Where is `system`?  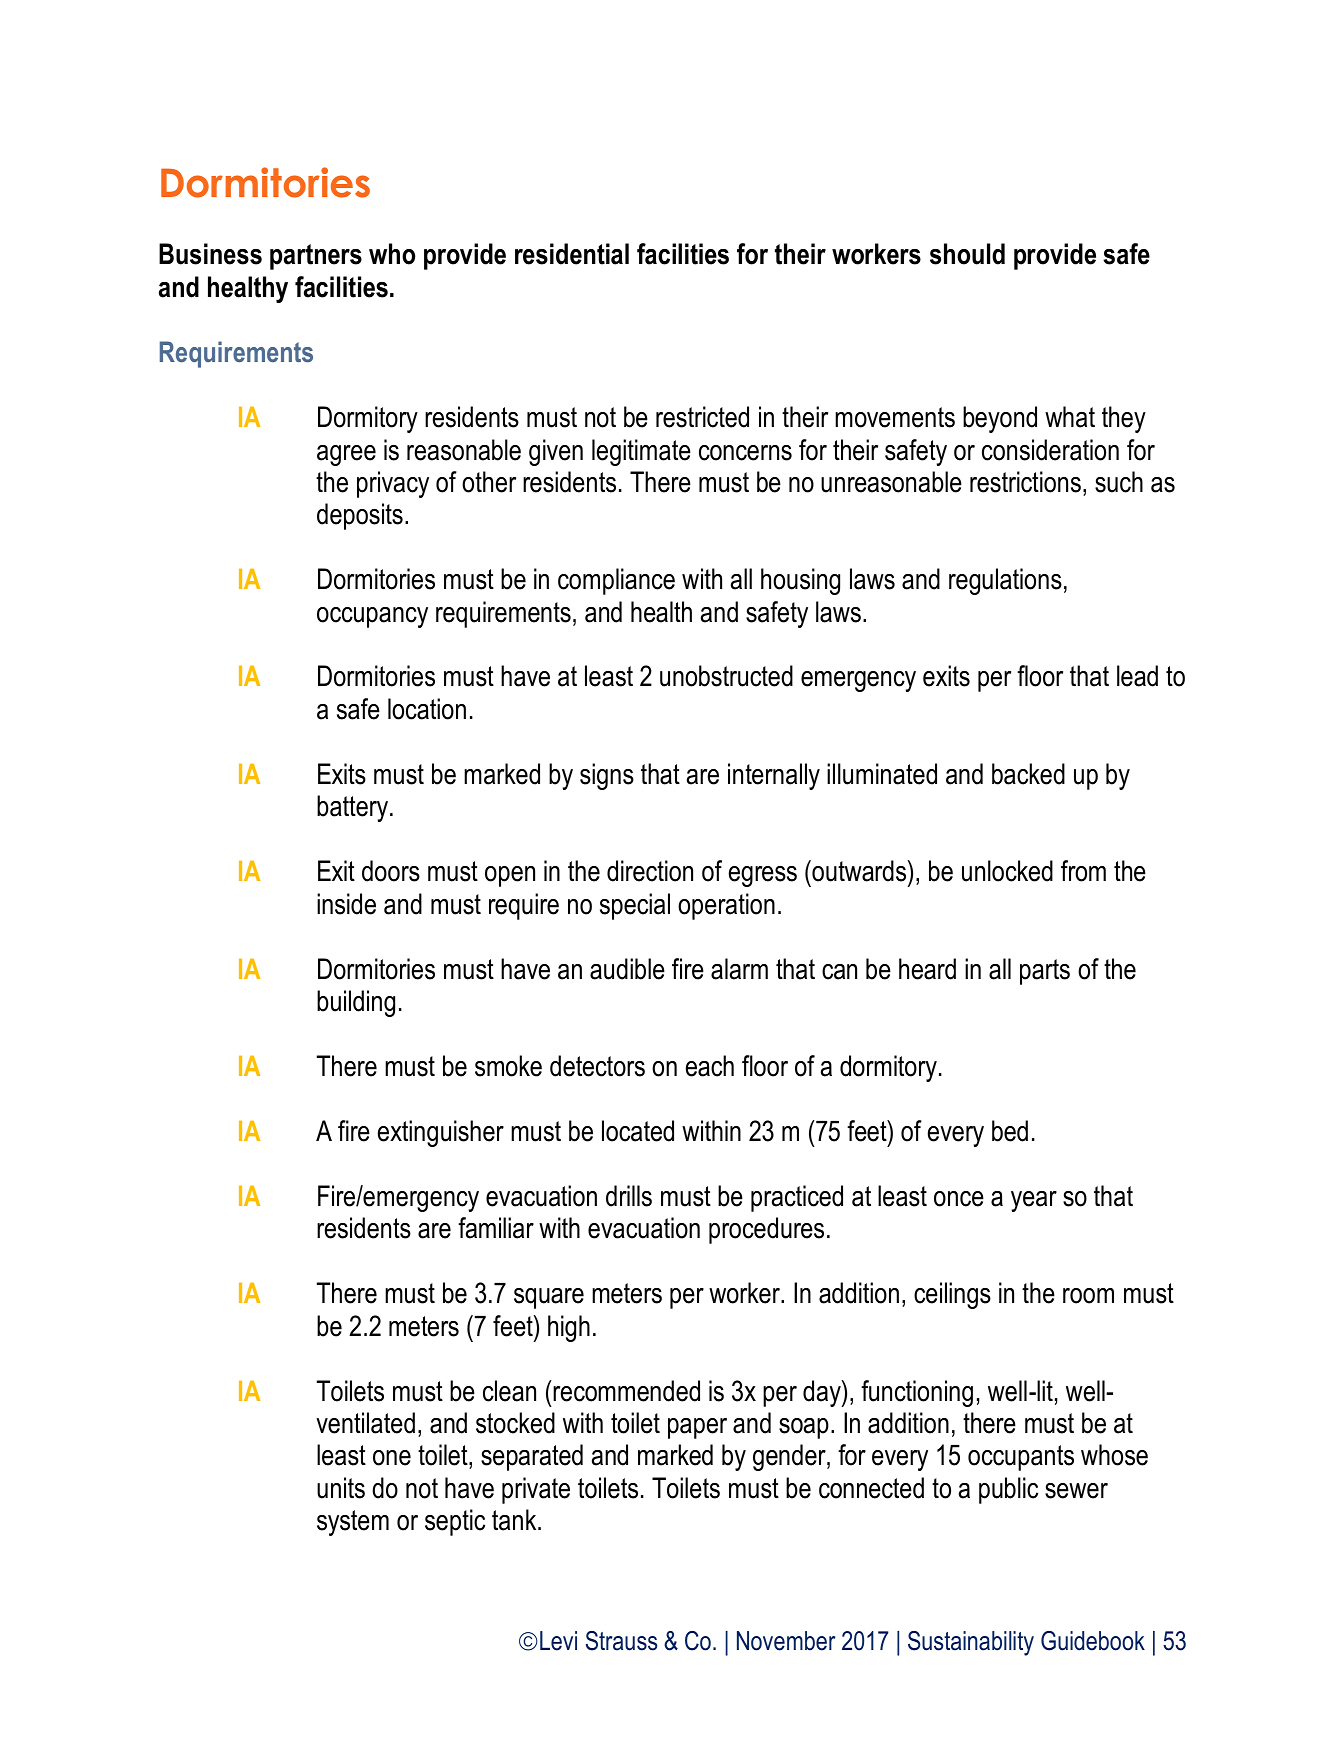 system is located at coordinates (353, 1523).
